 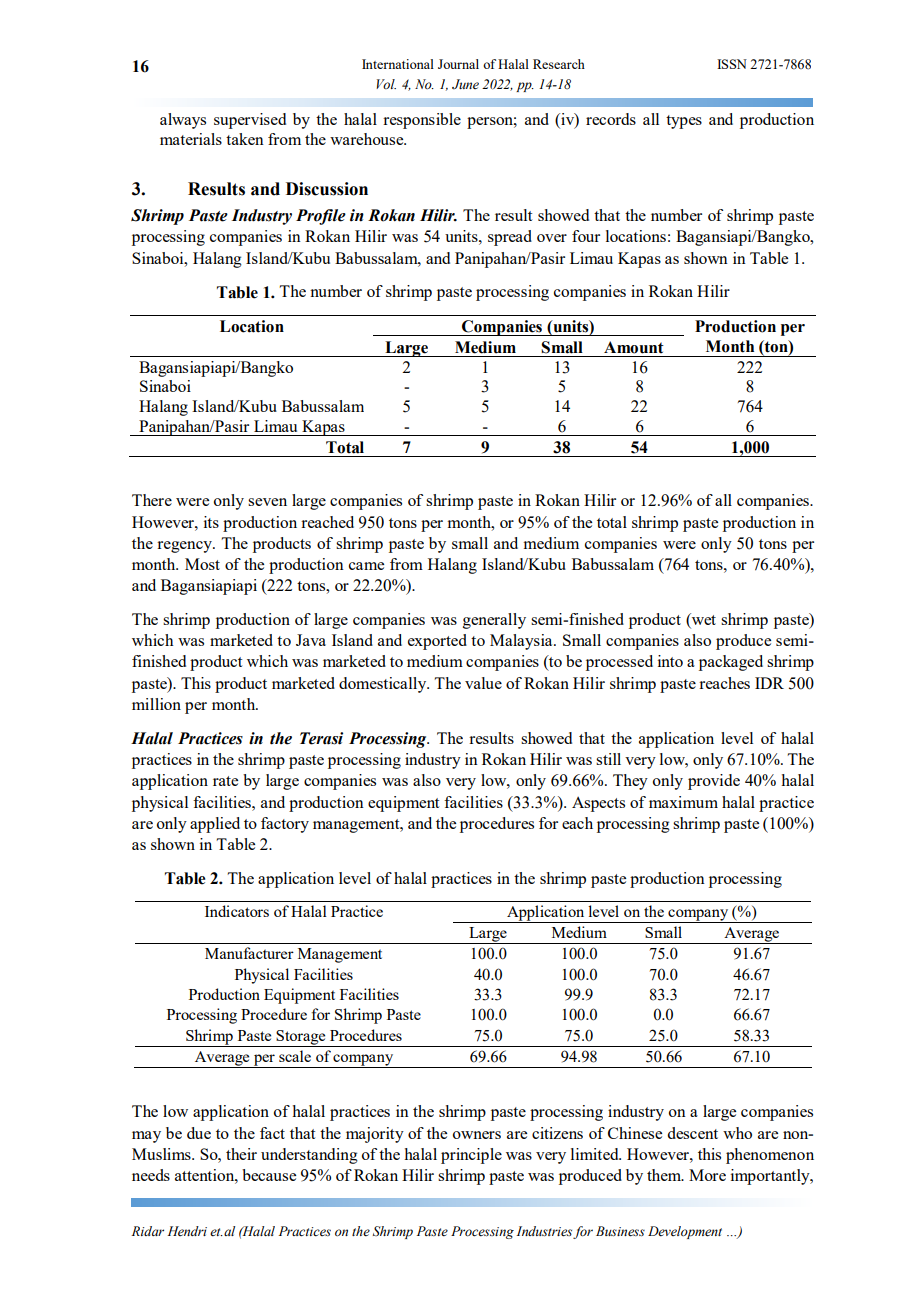 I want to click on million, so click(x=156, y=704).
